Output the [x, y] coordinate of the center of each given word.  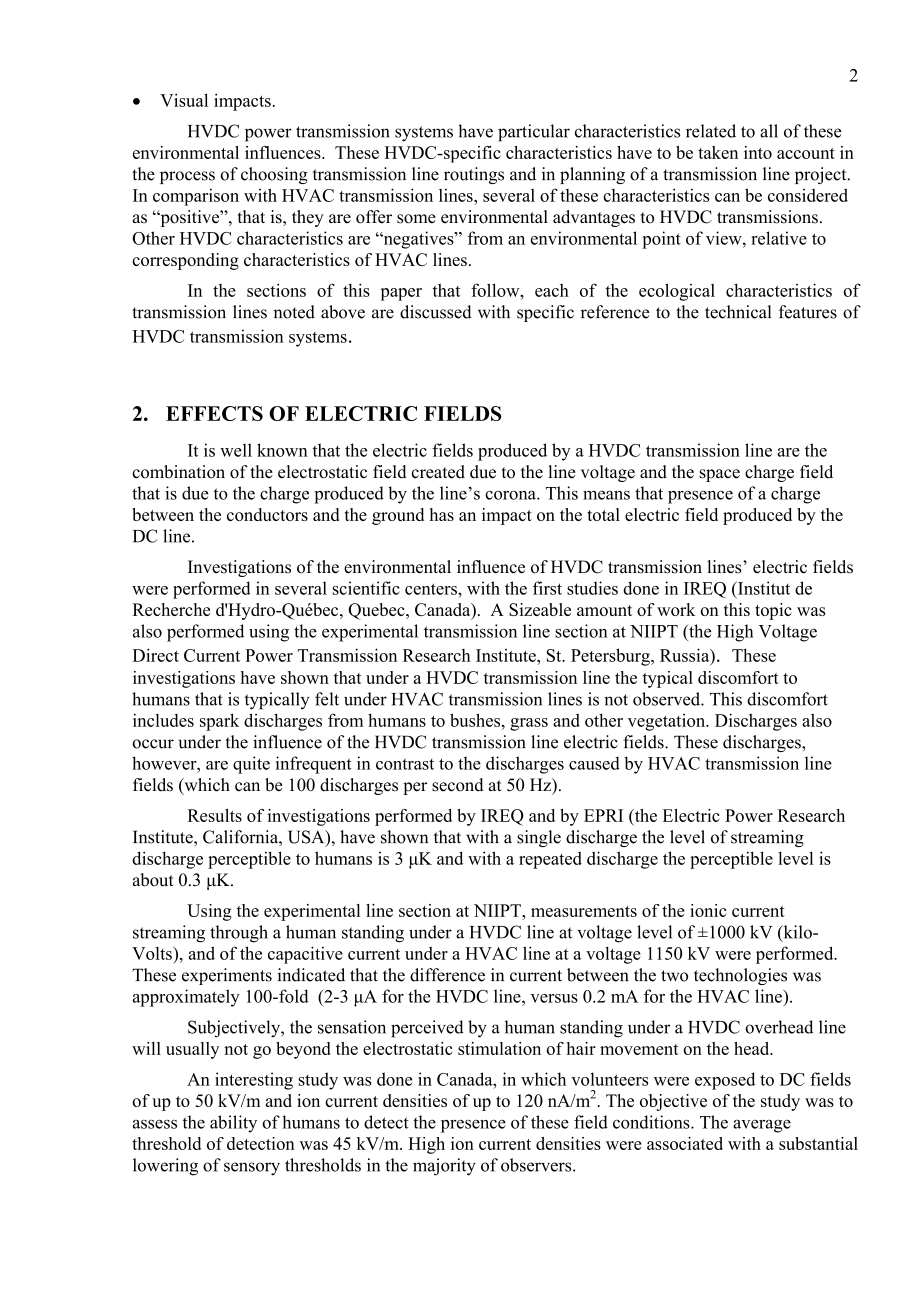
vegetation [668, 722]
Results [215, 815]
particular [534, 133]
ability [233, 1124]
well [236, 450]
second [458, 785]
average [762, 1126]
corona [511, 495]
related [711, 131]
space [720, 475]
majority [444, 1167]
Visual [184, 100]
